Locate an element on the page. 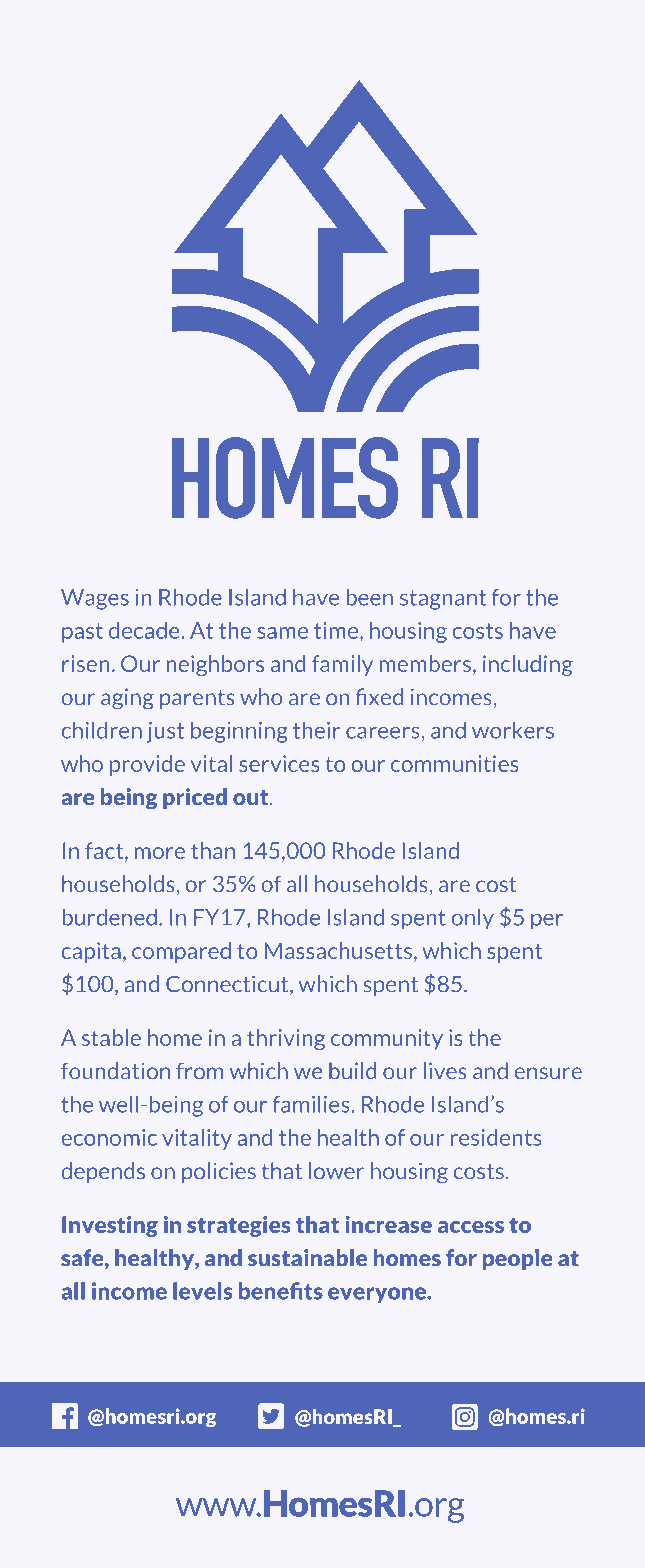 The height and width of the image is (1568, 645). time is located at coordinates (337, 630).
